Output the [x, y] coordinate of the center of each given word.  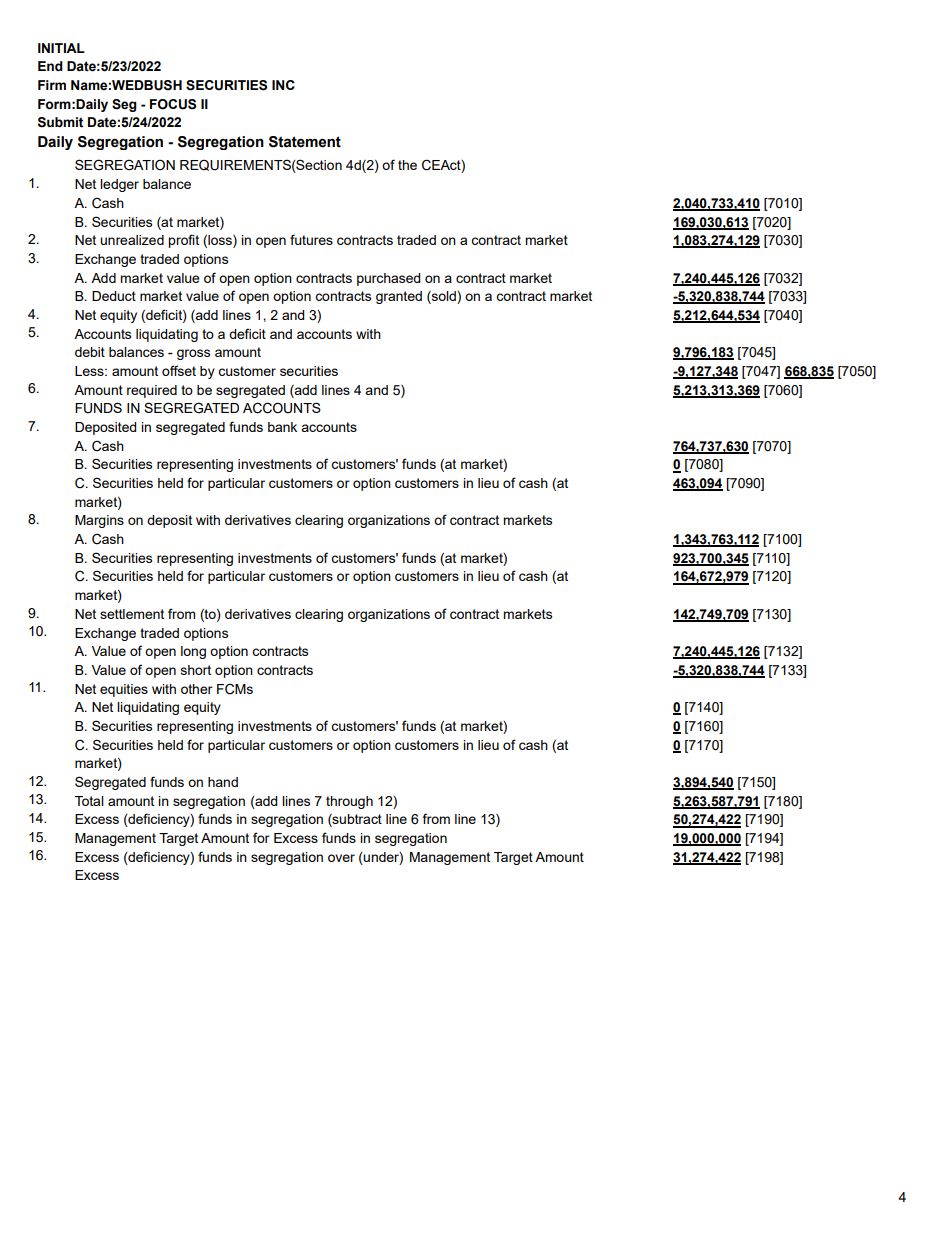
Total [89, 801]
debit [90, 352]
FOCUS [173, 104]
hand [223, 782]
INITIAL [61, 48]
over [341, 858]
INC [283, 85]
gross [193, 354]
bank [282, 427]
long [193, 652]
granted [399, 297]
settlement [132, 614]
